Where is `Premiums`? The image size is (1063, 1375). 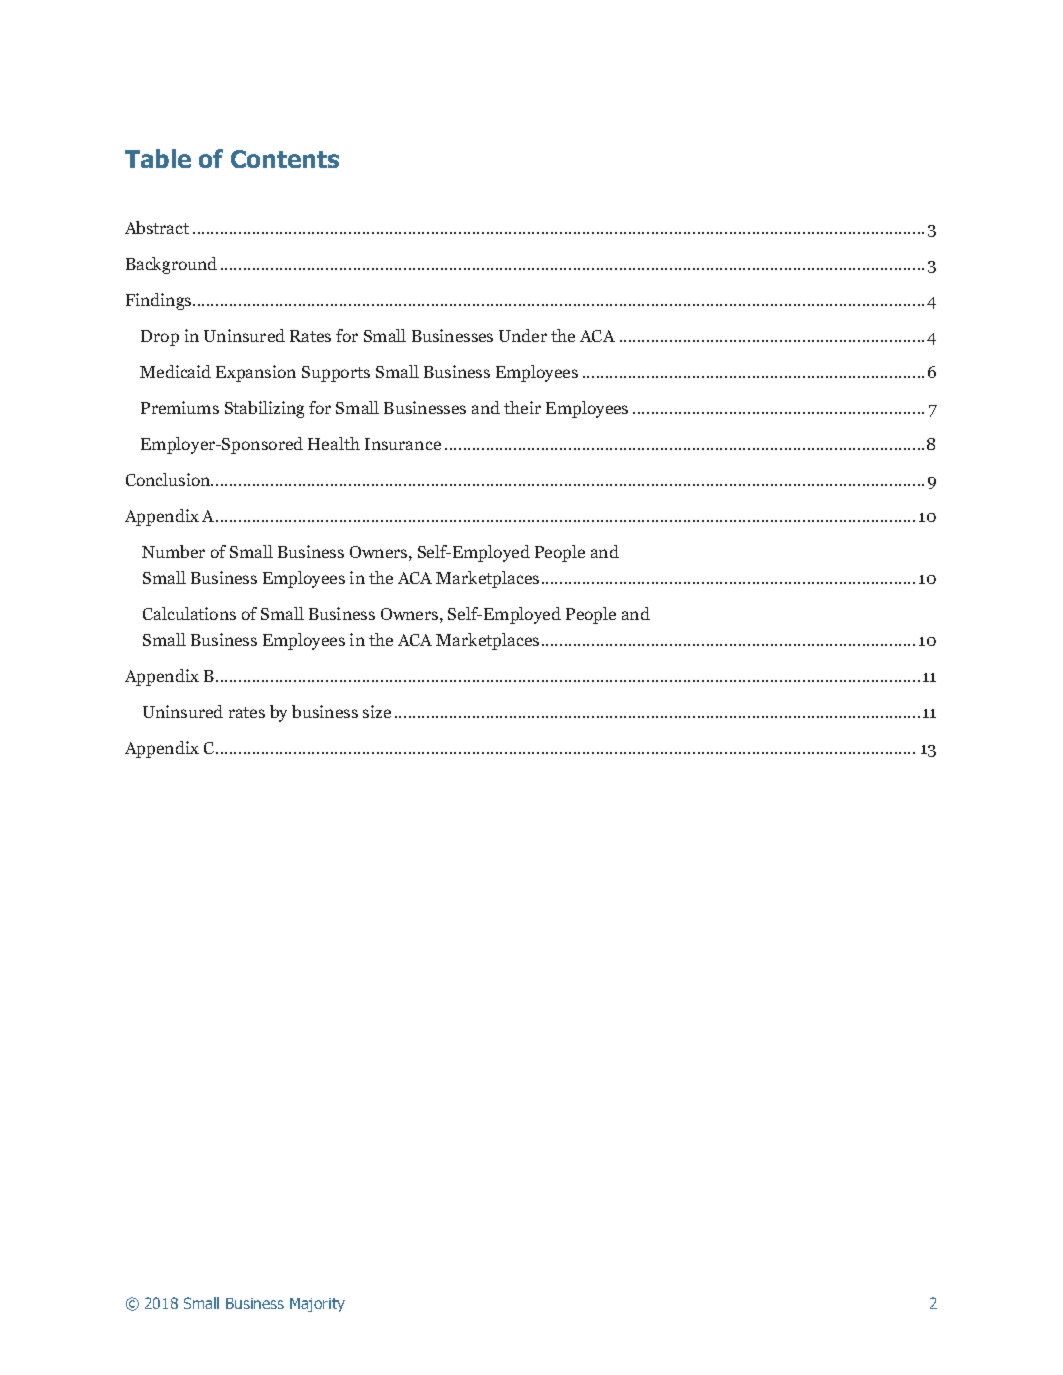 Premiums is located at coordinates (180, 407).
